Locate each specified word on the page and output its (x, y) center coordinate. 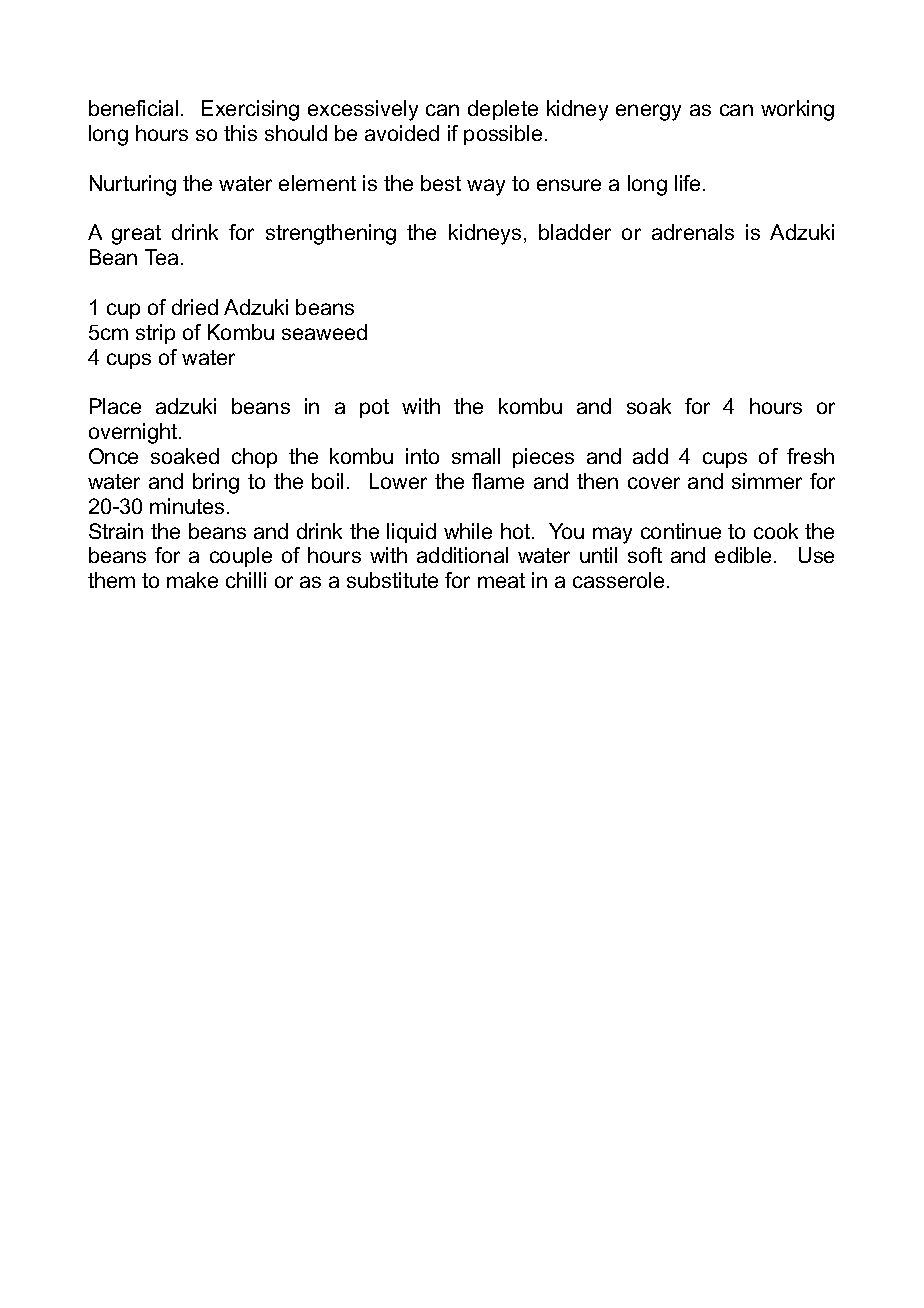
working (797, 110)
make (192, 580)
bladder (575, 232)
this (240, 133)
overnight (134, 433)
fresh (810, 456)
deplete (503, 110)
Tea (161, 257)
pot (374, 408)
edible (745, 555)
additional (462, 555)
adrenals (693, 232)
